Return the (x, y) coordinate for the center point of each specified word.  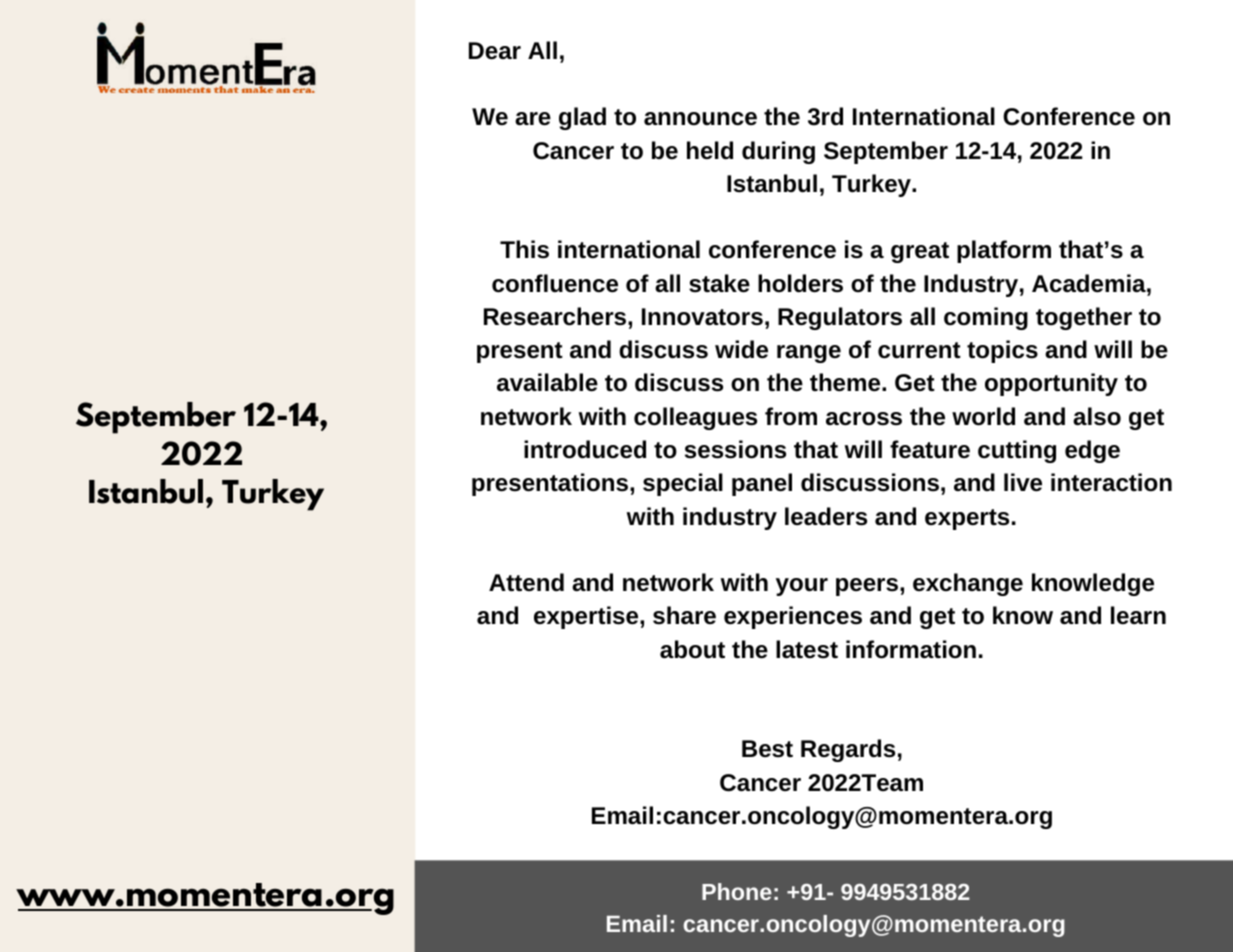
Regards (848, 750)
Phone (737, 891)
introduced (585, 449)
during (778, 152)
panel (762, 484)
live (1023, 482)
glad (582, 118)
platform (1004, 251)
